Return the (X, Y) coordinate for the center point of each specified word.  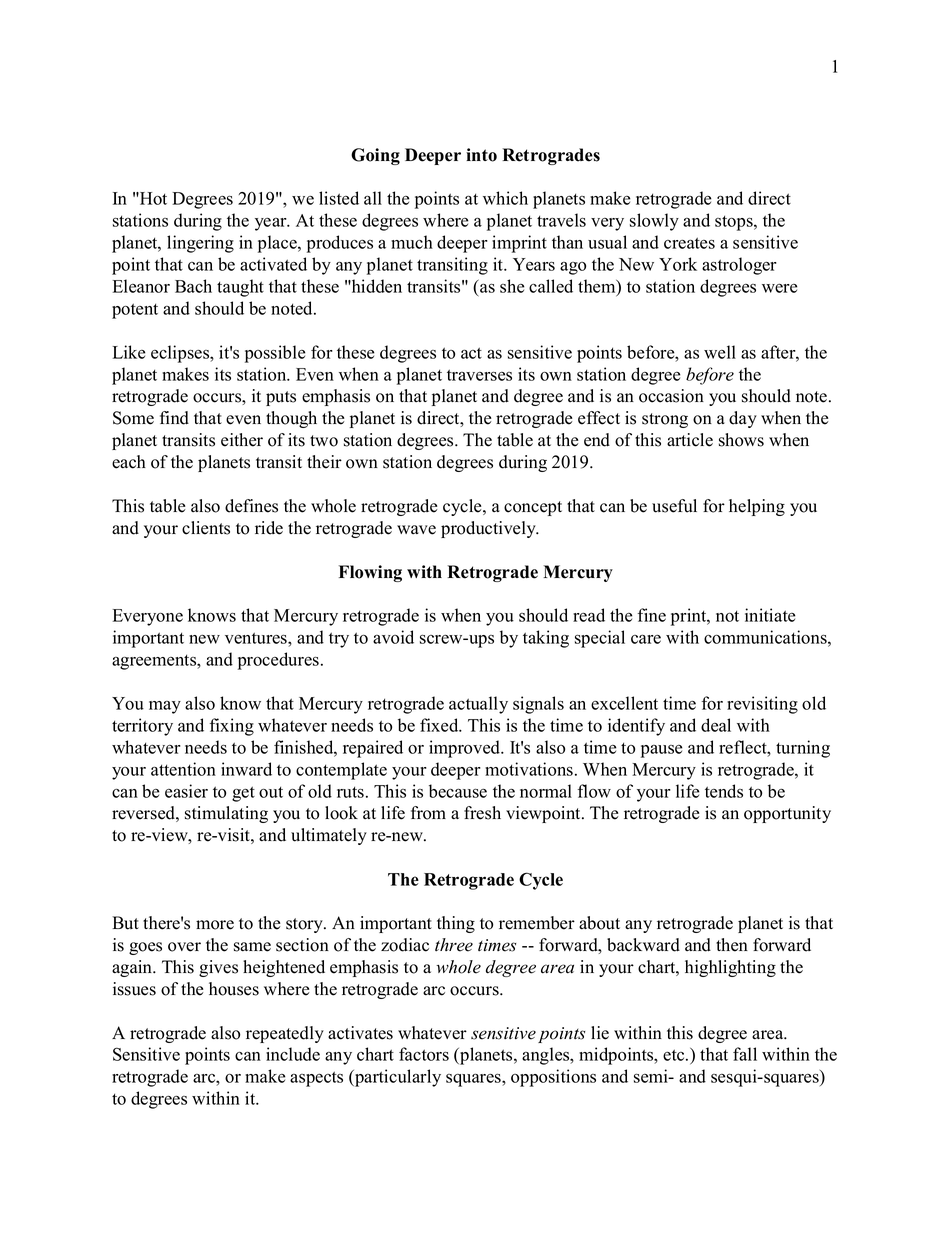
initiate (770, 615)
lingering (200, 244)
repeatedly (285, 1034)
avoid (393, 637)
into (481, 155)
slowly (654, 222)
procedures (278, 661)
